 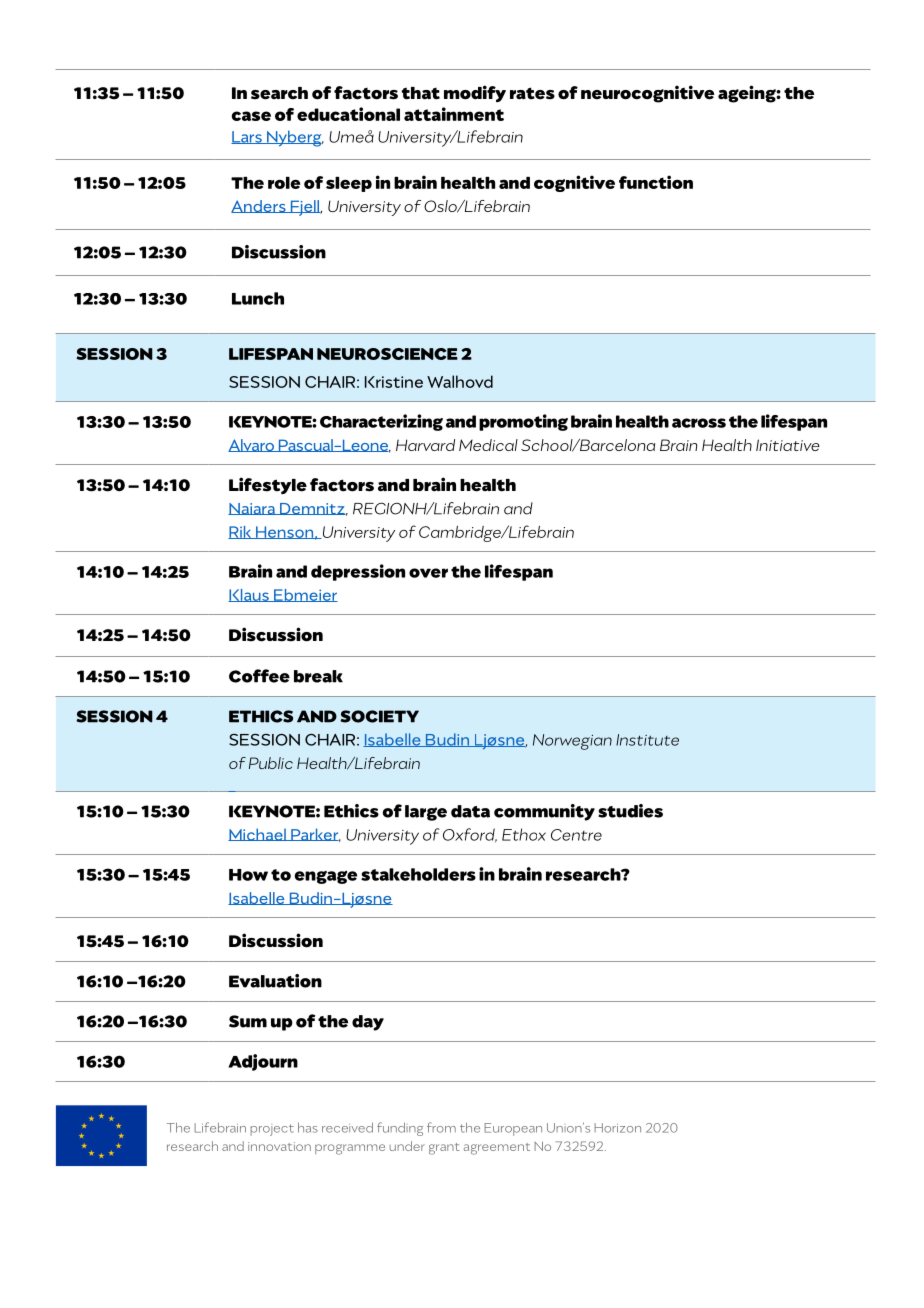 I want to click on has, so click(x=308, y=1127).
